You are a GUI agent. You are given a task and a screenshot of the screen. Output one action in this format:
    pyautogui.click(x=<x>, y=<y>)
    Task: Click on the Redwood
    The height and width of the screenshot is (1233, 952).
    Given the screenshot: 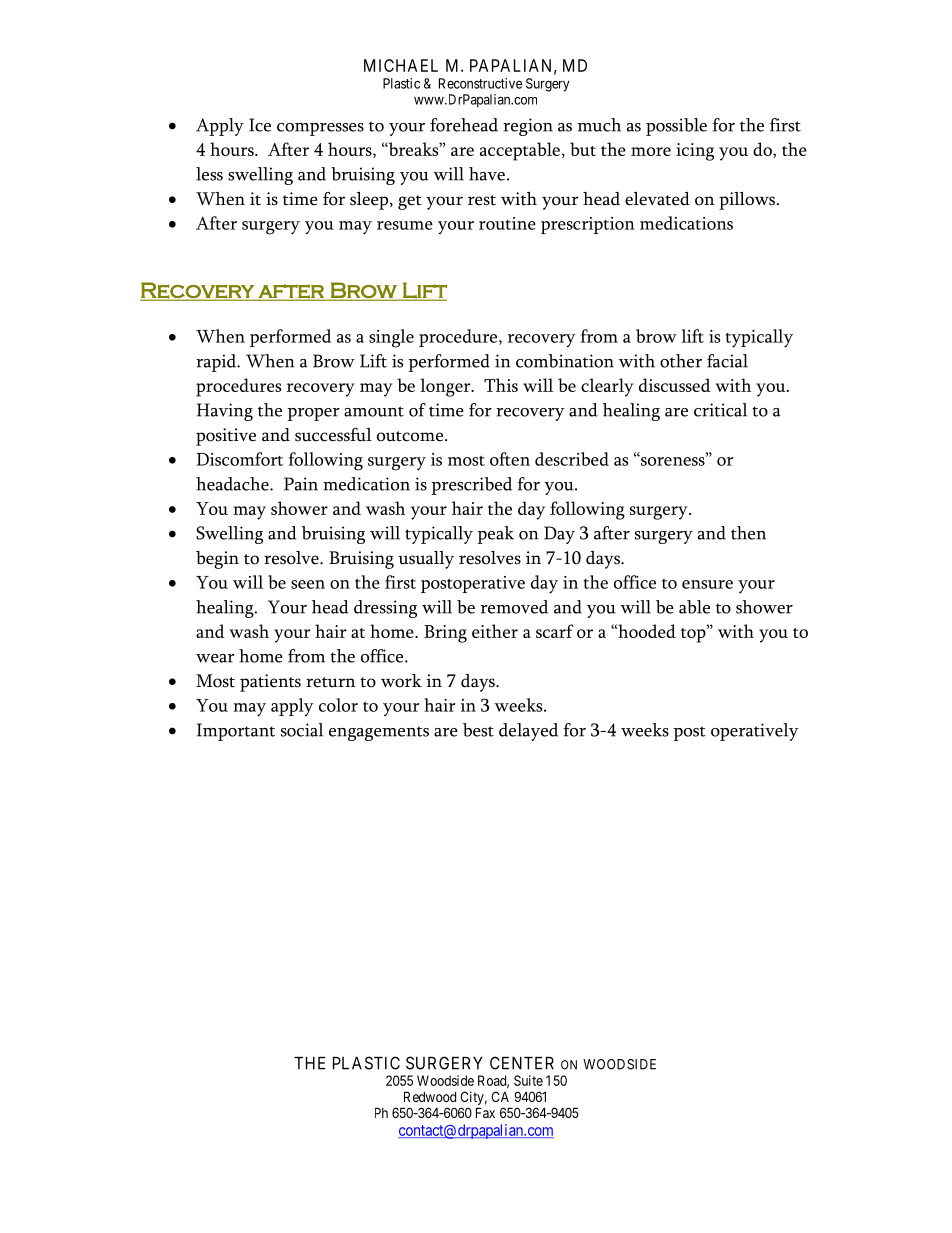 What is the action you would take?
    pyautogui.click(x=430, y=1096)
